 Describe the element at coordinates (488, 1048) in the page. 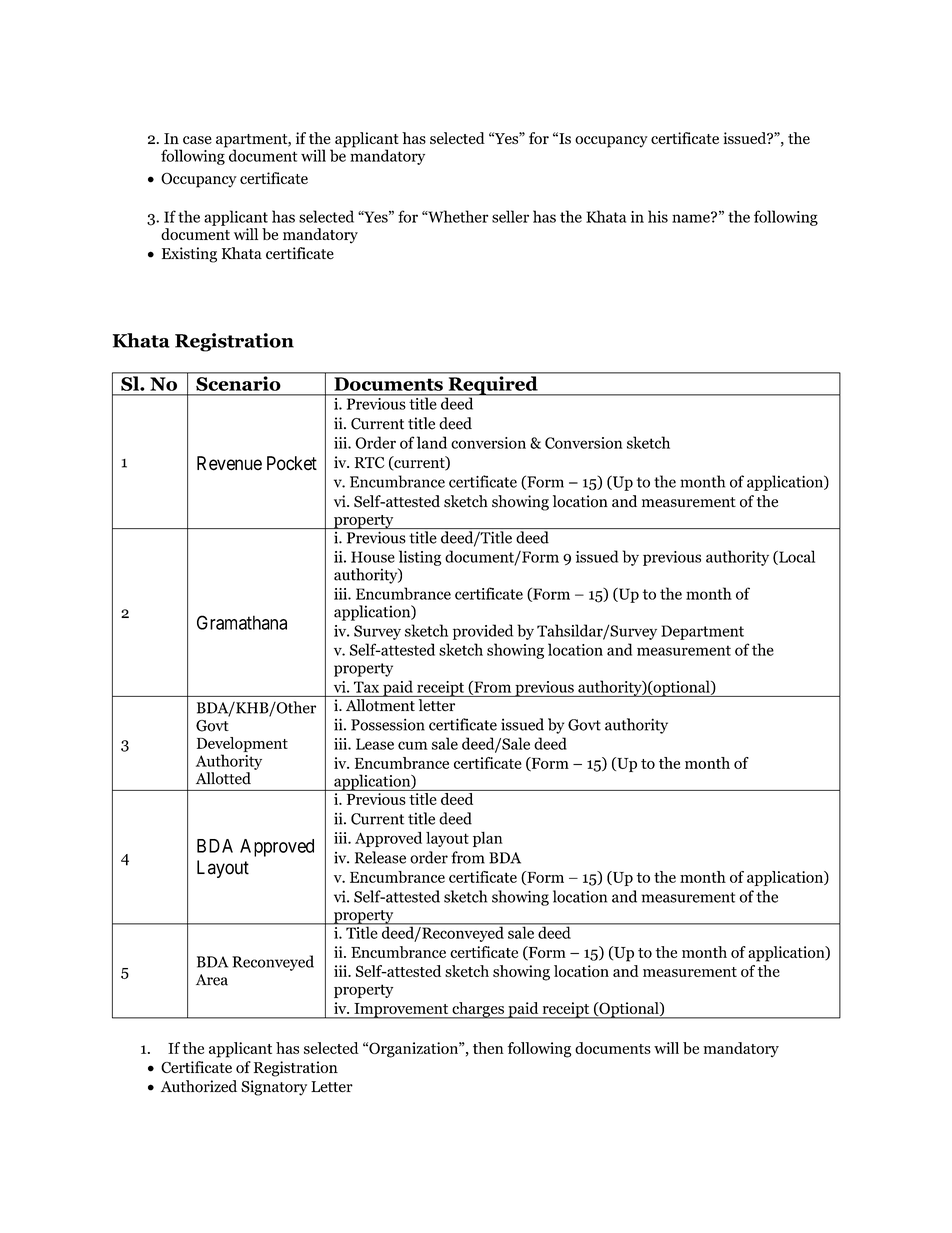

I see `then` at that location.
